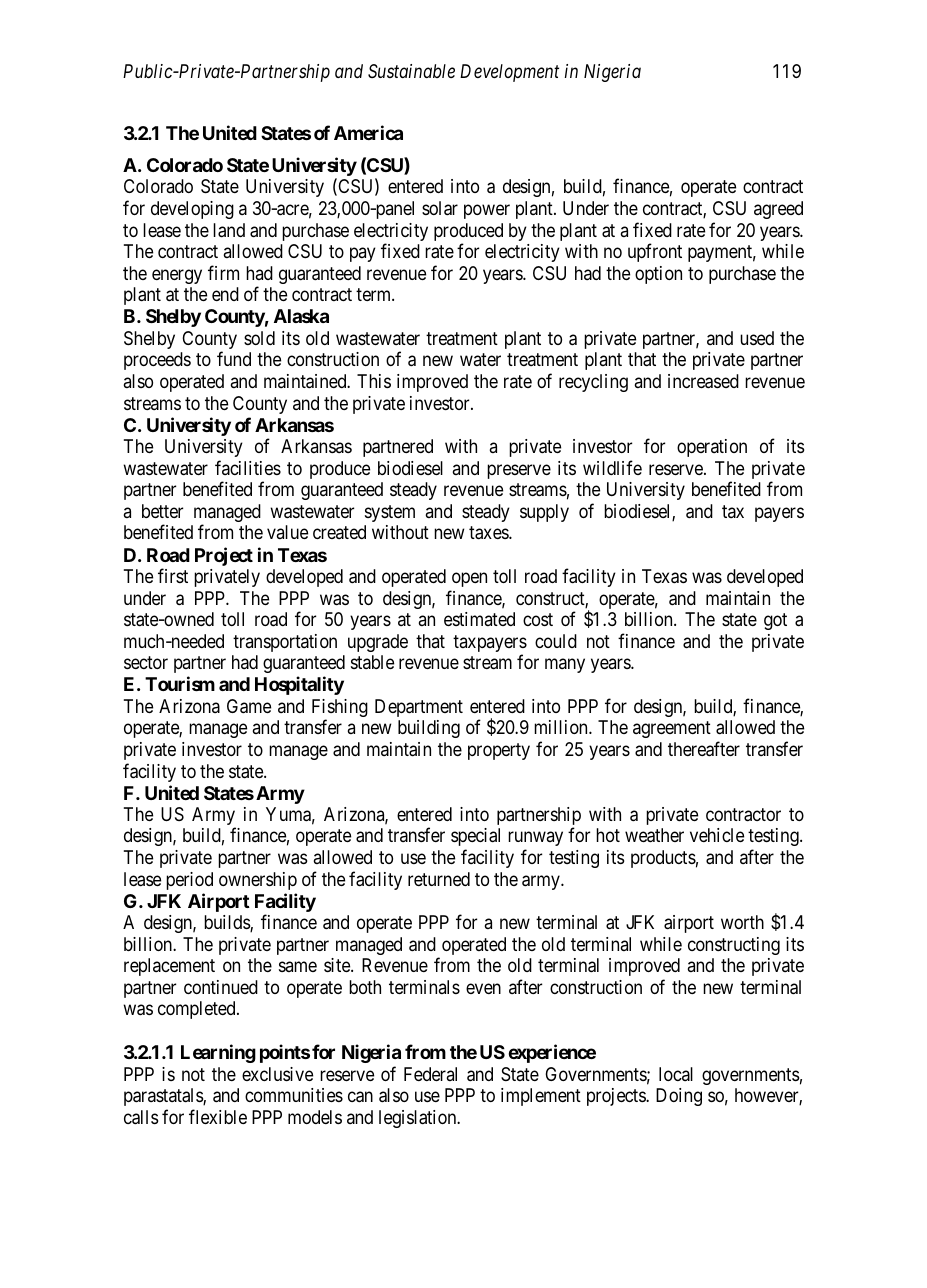  I want to click on first, so click(173, 575).
